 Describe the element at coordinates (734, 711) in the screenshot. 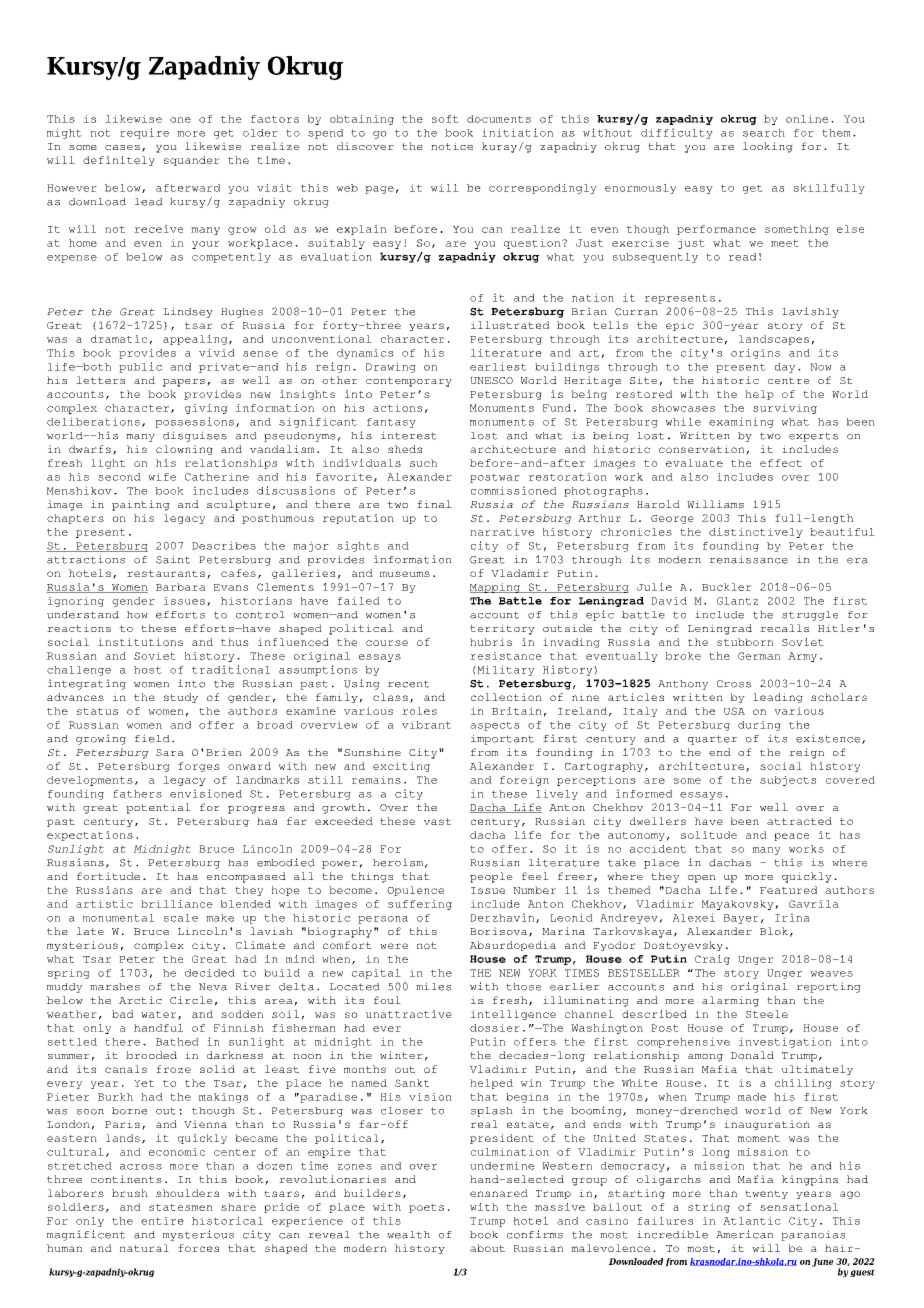

I see `USA` at that location.
